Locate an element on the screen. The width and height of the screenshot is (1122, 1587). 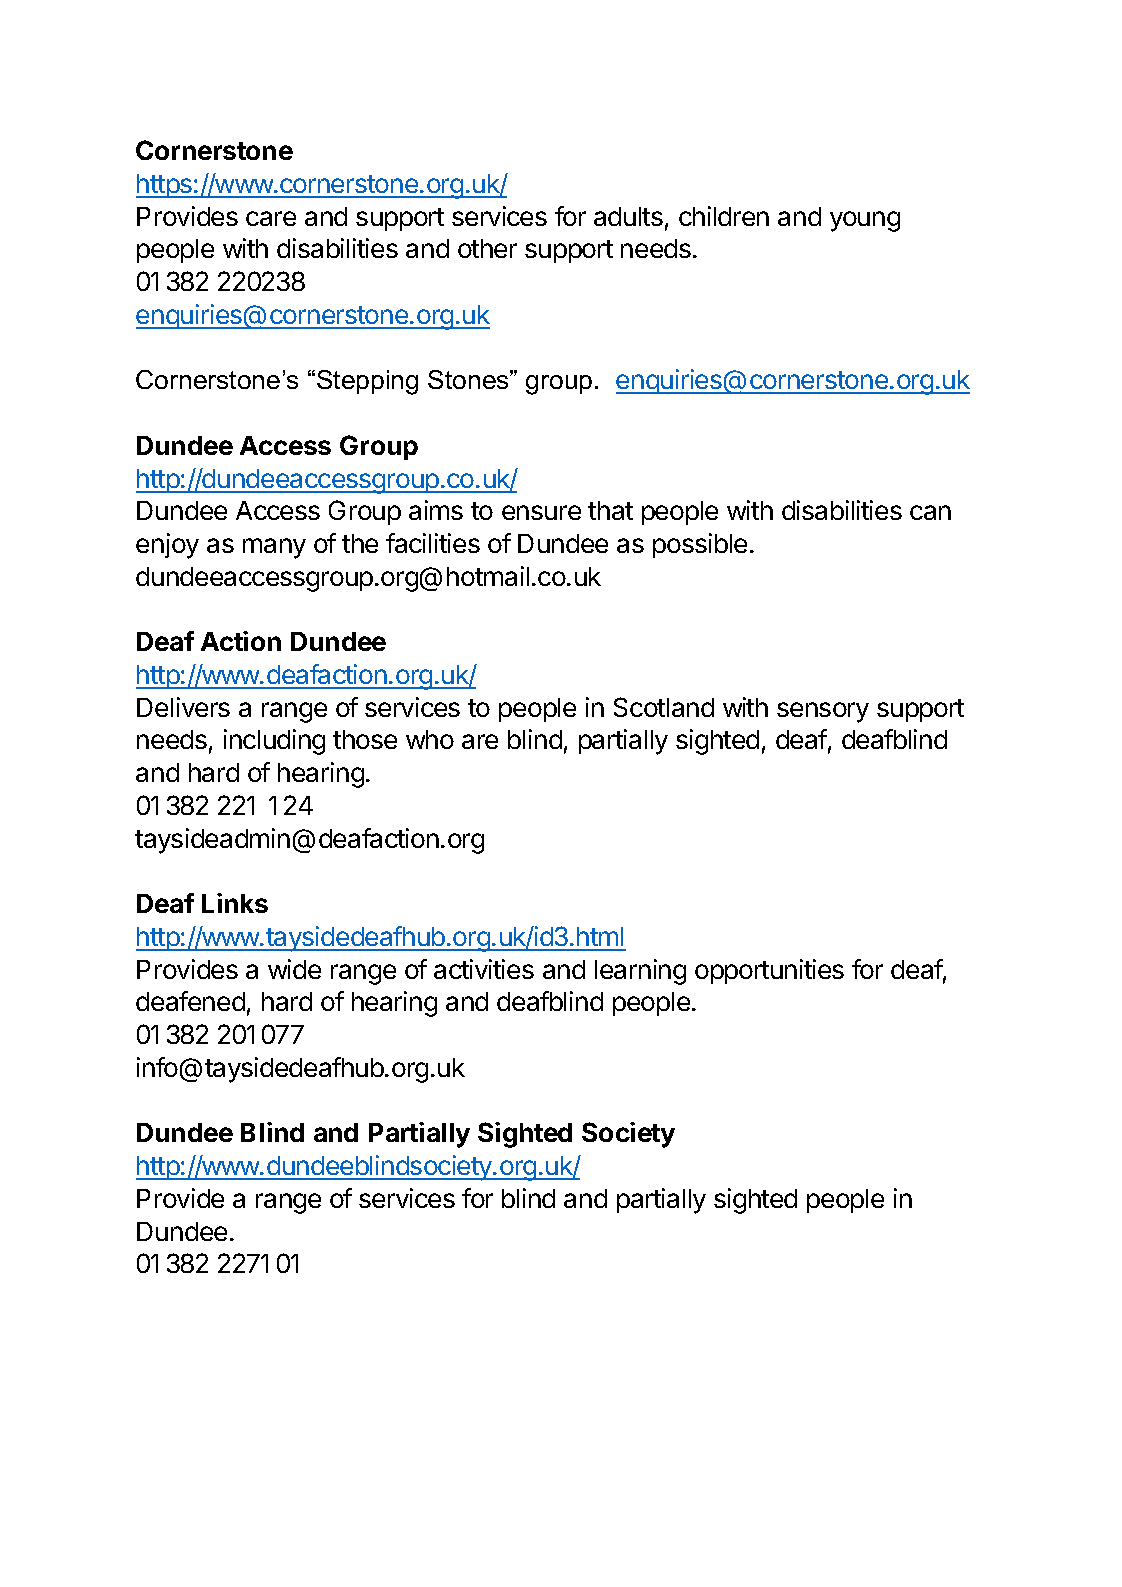
can is located at coordinates (930, 512).
